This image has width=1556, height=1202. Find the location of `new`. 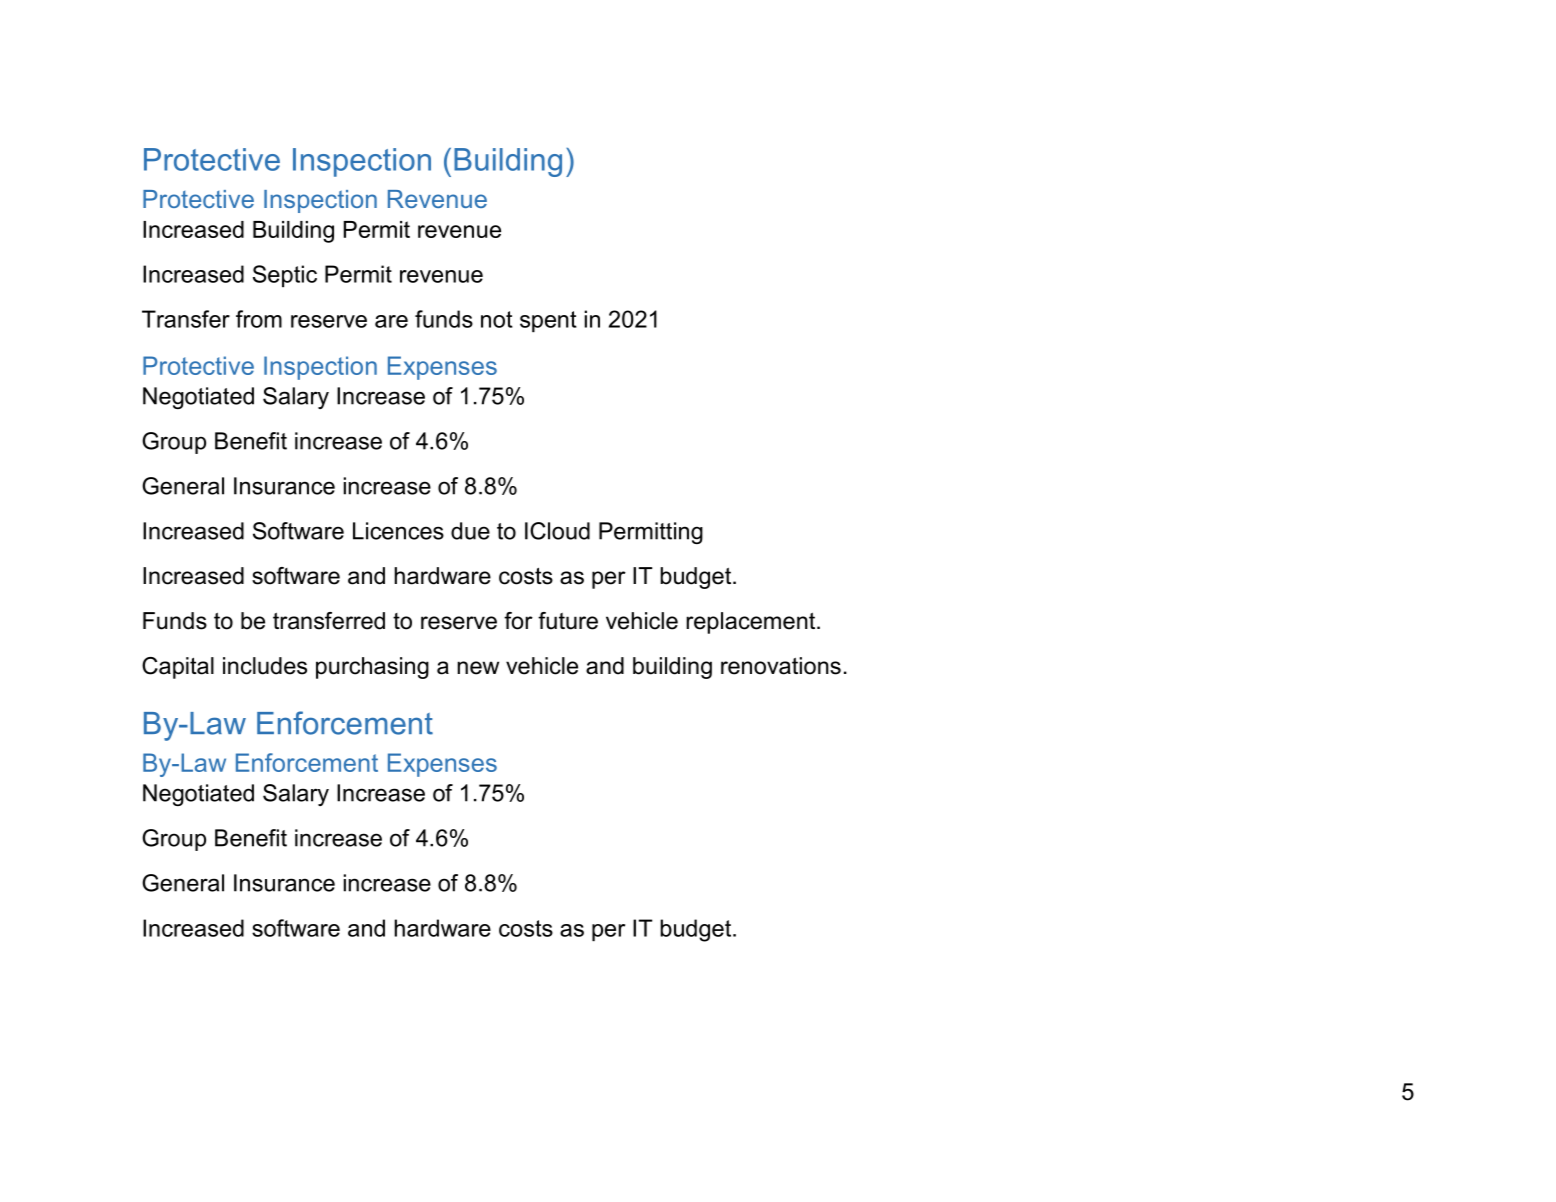

new is located at coordinates (478, 668).
